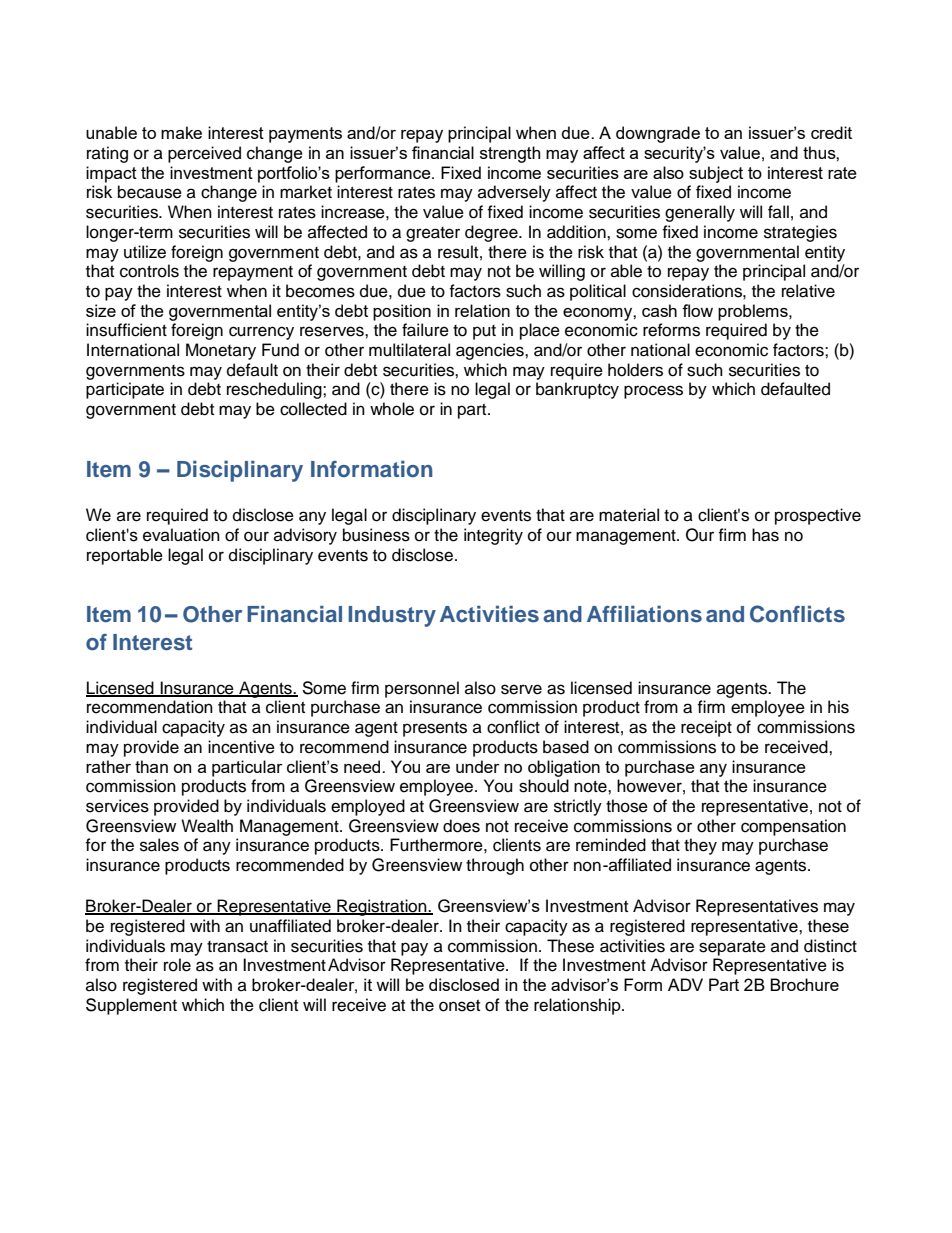  What do you see at coordinates (459, 1006) in the document?
I see `onset` at bounding box center [459, 1006].
